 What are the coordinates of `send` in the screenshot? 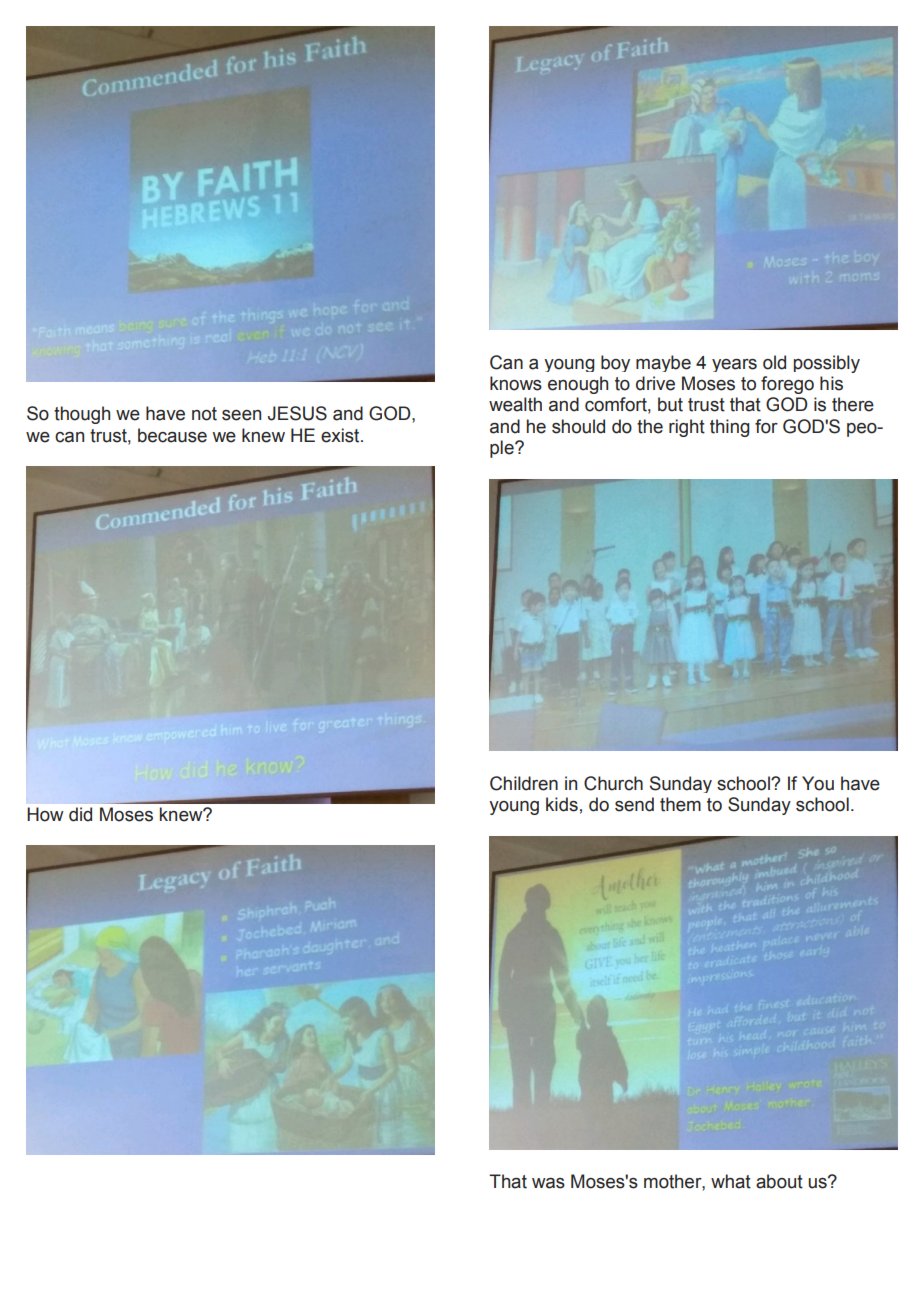 It's located at (634, 804).
